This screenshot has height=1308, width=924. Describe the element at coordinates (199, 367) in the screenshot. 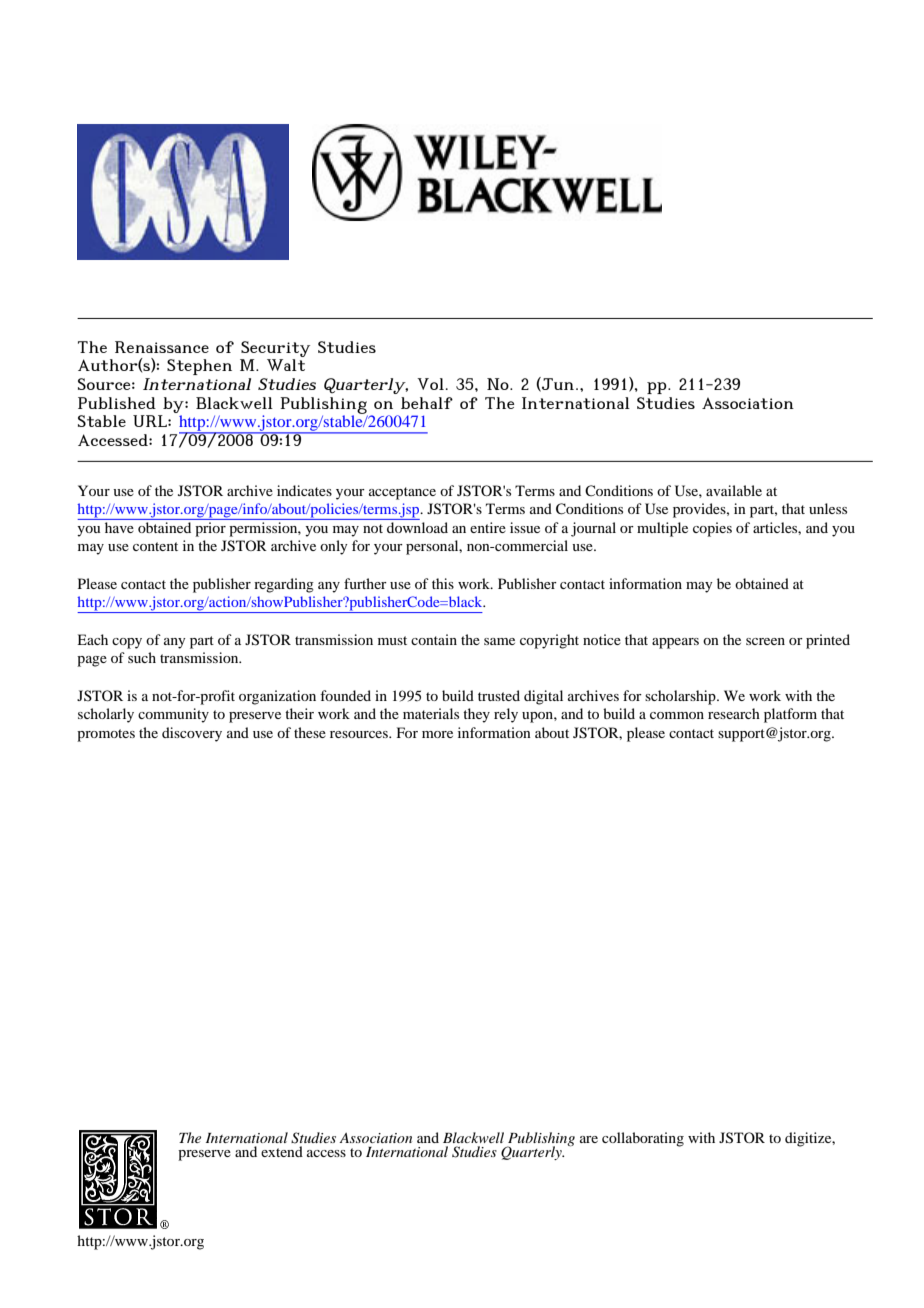

I see `Stephen` at that location.
